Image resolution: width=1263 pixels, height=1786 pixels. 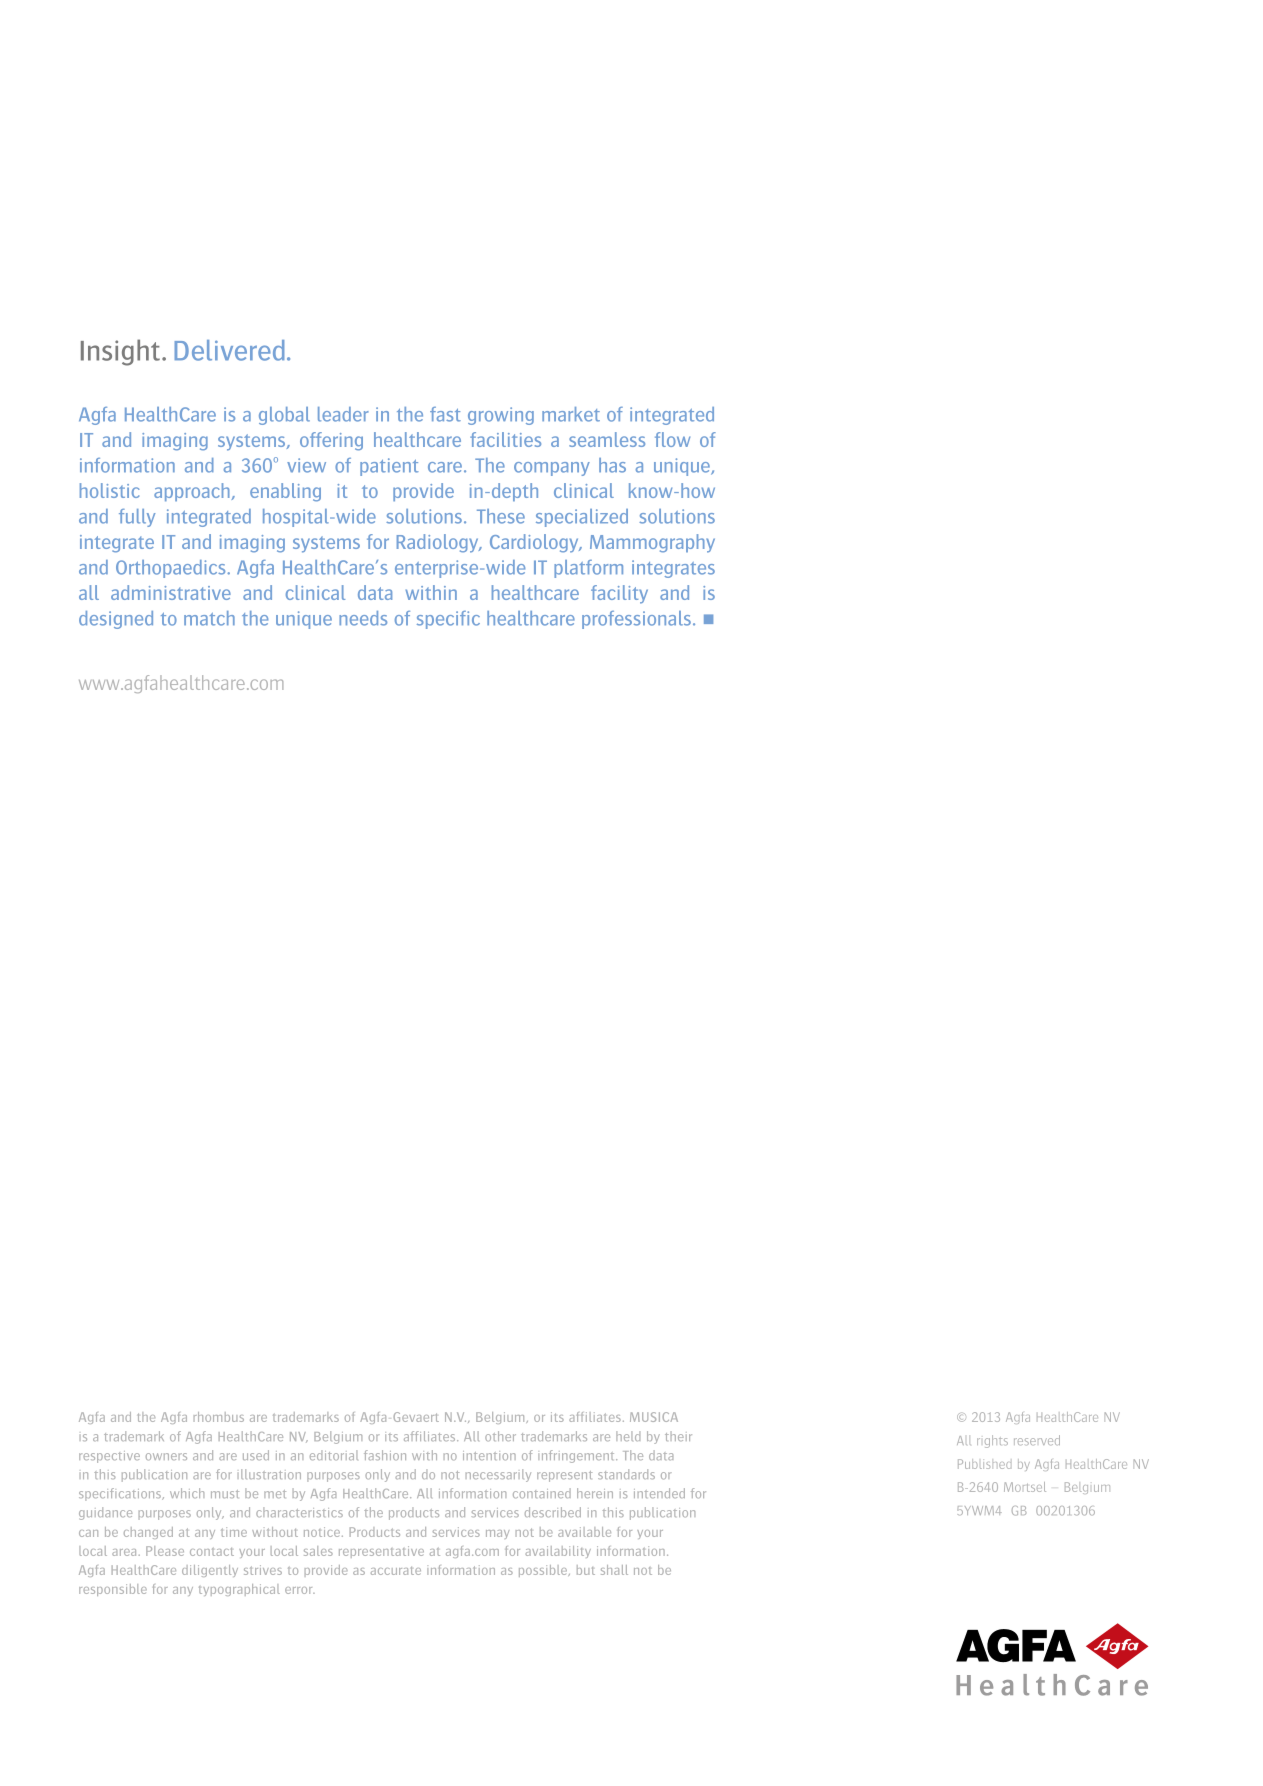 What do you see at coordinates (229, 350) in the image?
I see `Delivered` at bounding box center [229, 350].
